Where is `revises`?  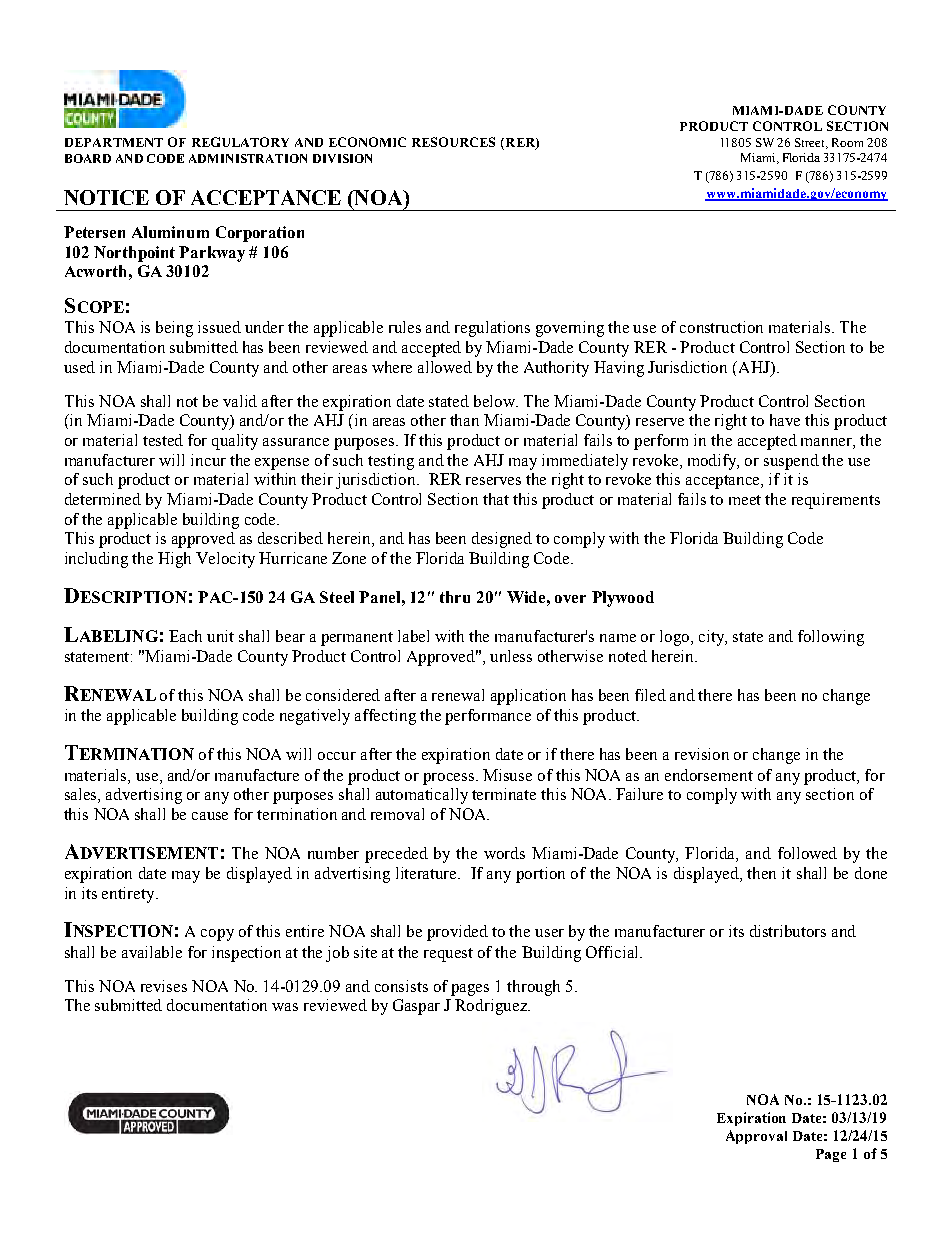 revises is located at coordinates (164, 986).
